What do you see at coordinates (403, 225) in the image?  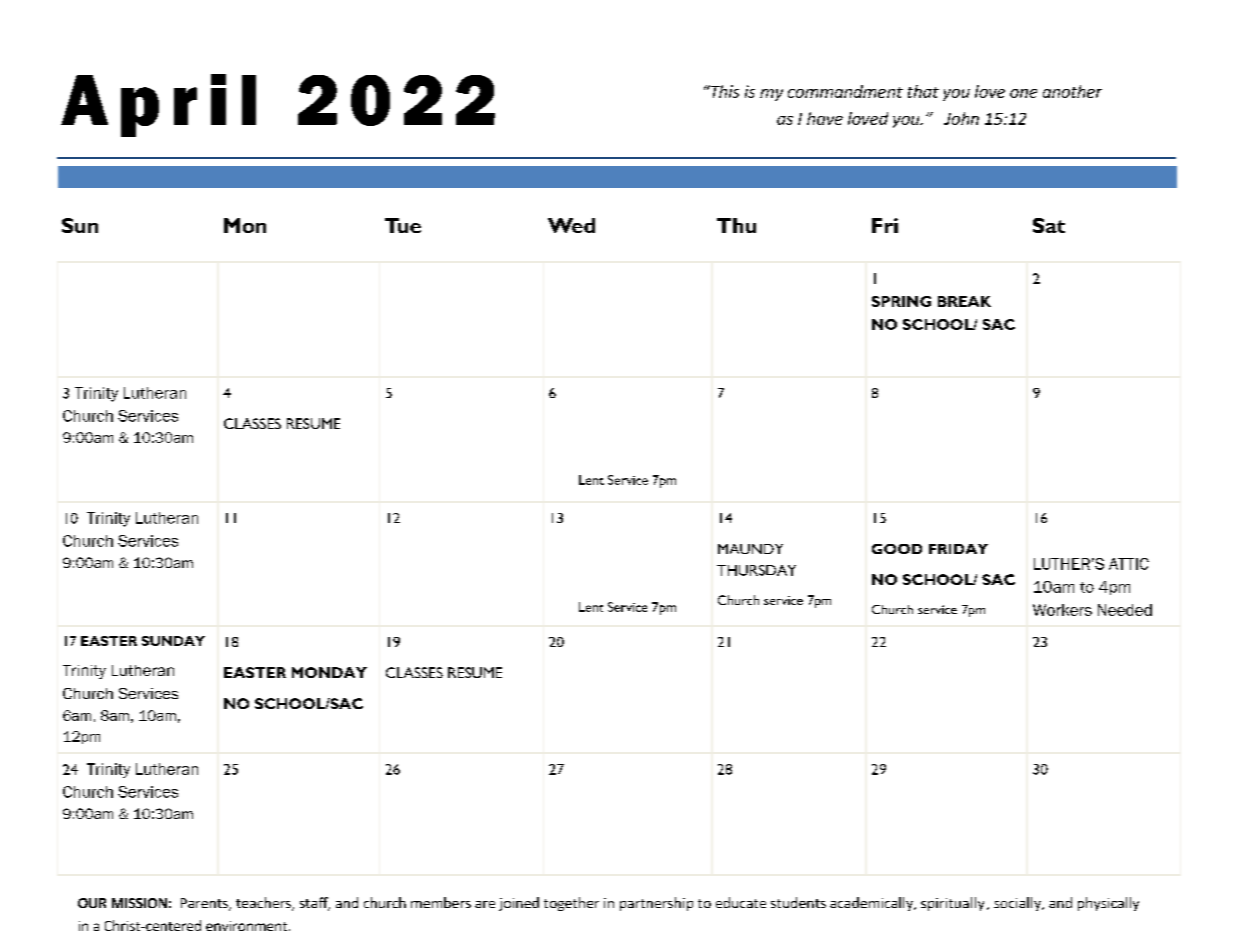 I see `Tue` at bounding box center [403, 225].
